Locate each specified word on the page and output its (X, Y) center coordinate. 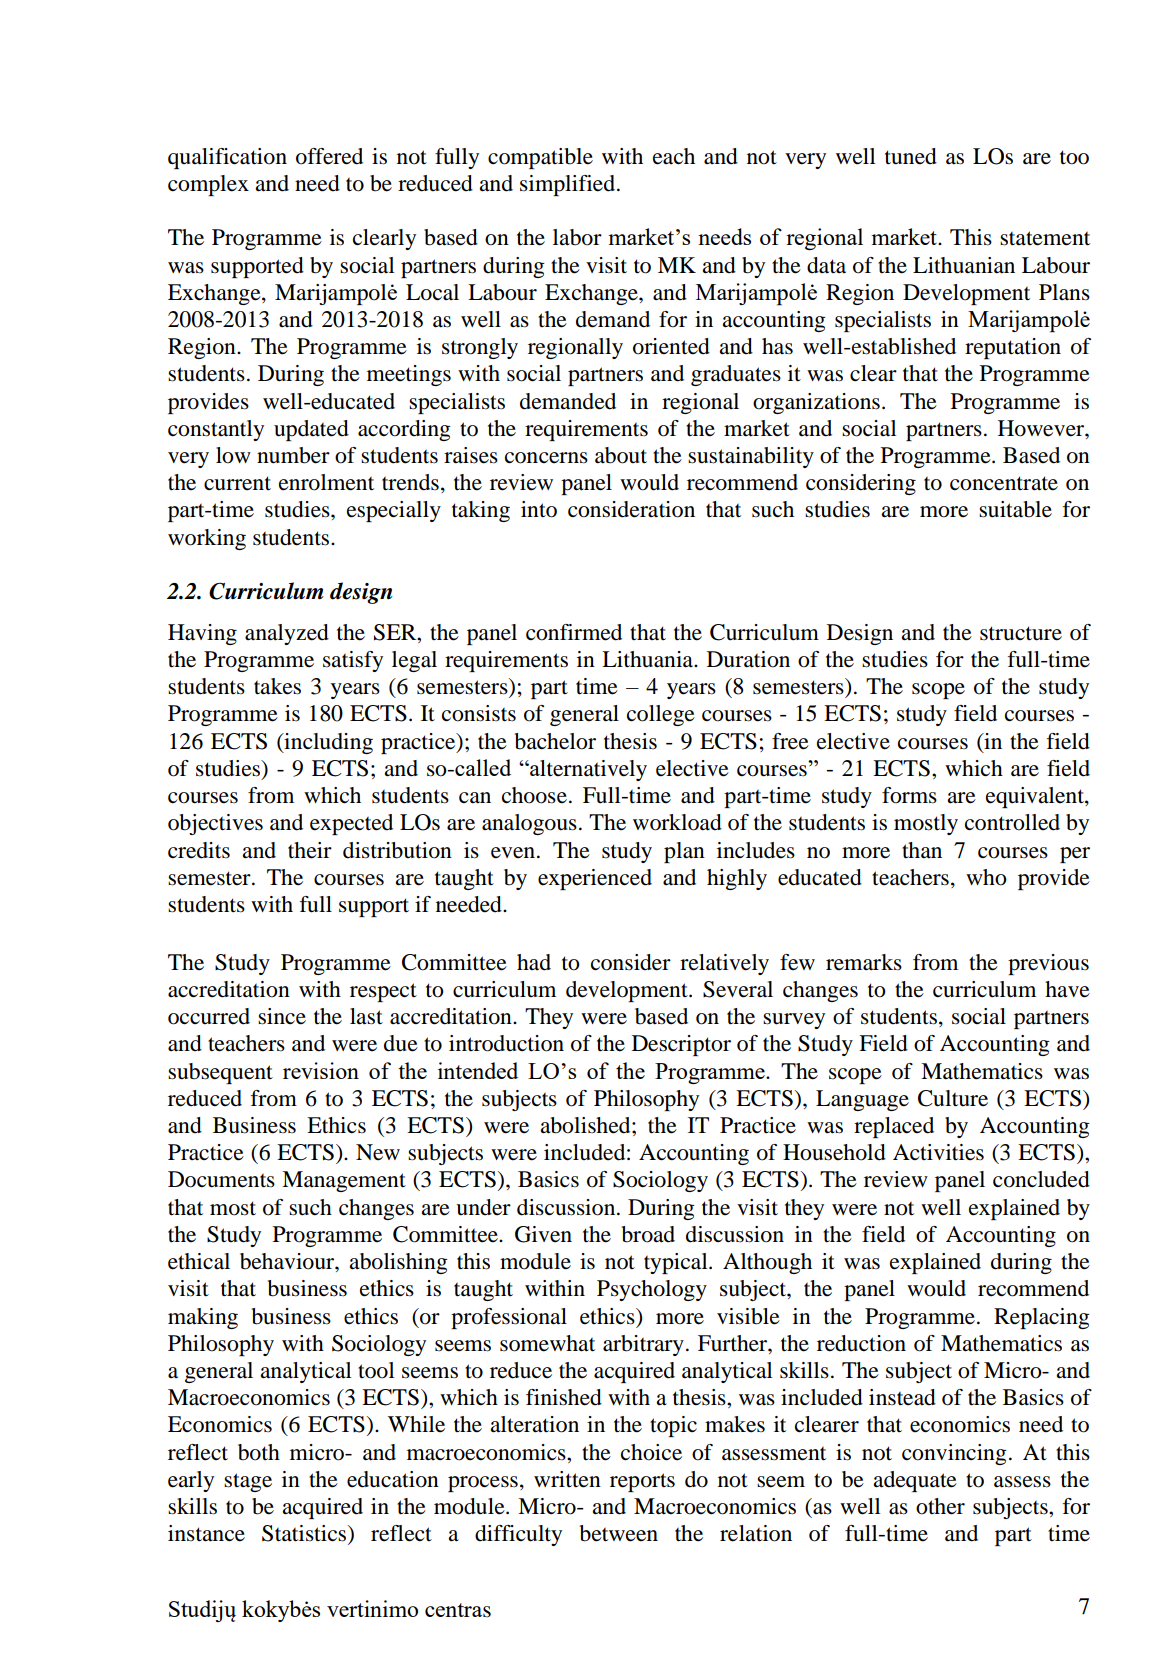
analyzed (287, 634)
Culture (953, 1098)
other (940, 1506)
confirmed (574, 632)
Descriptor (681, 1045)
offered (329, 156)
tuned (911, 156)
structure (1021, 633)
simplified (567, 185)
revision (321, 1070)
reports (642, 1482)
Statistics (305, 1534)
